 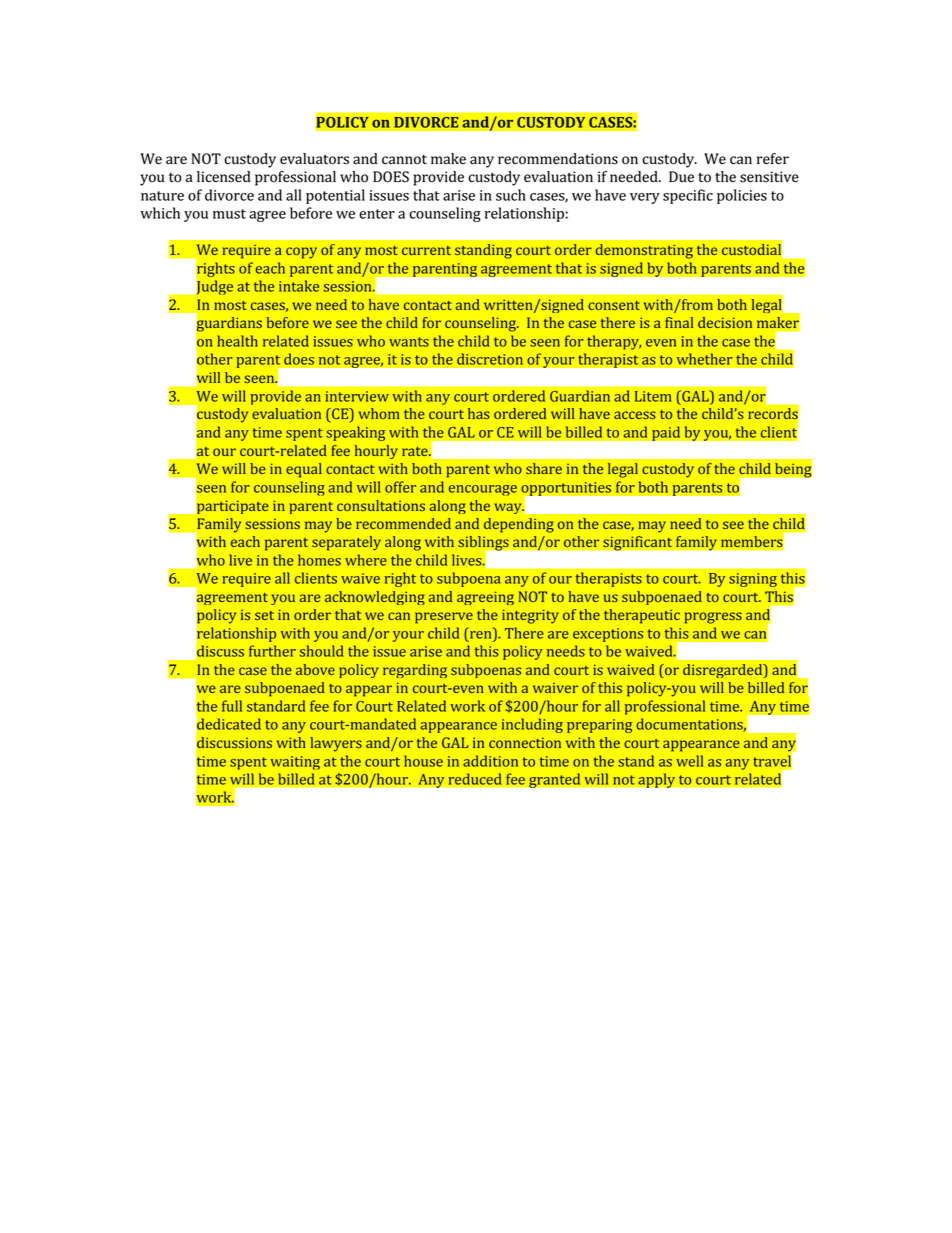 I want to click on licensed, so click(x=224, y=177).
